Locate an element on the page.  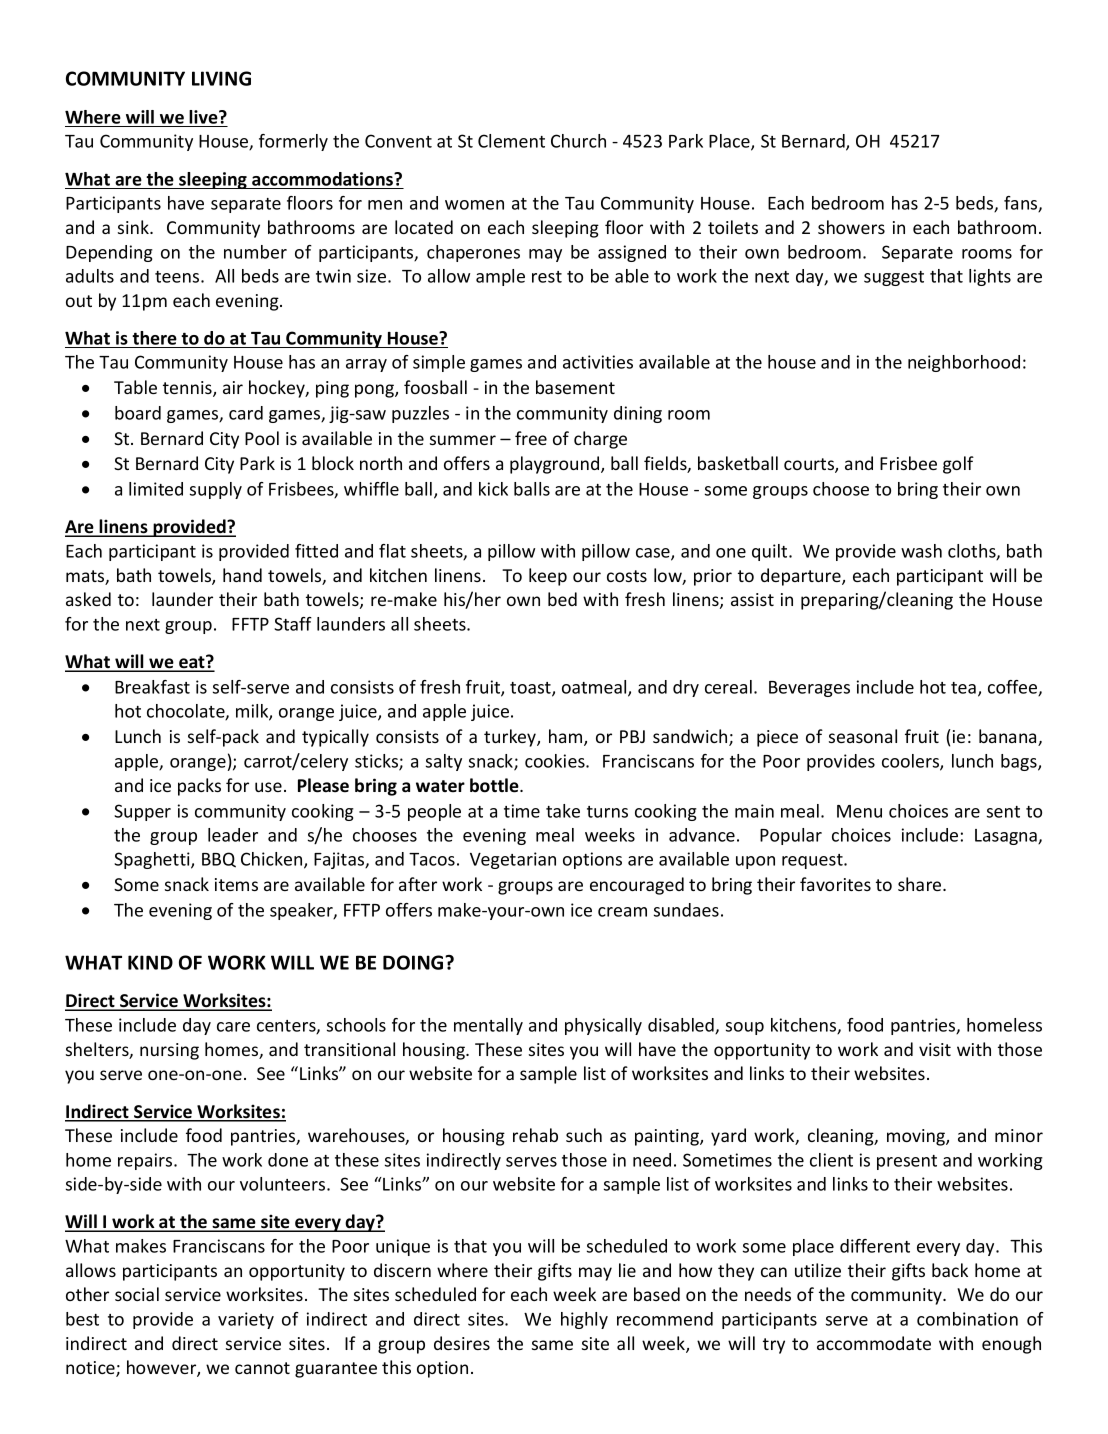
showers is located at coordinates (851, 227).
